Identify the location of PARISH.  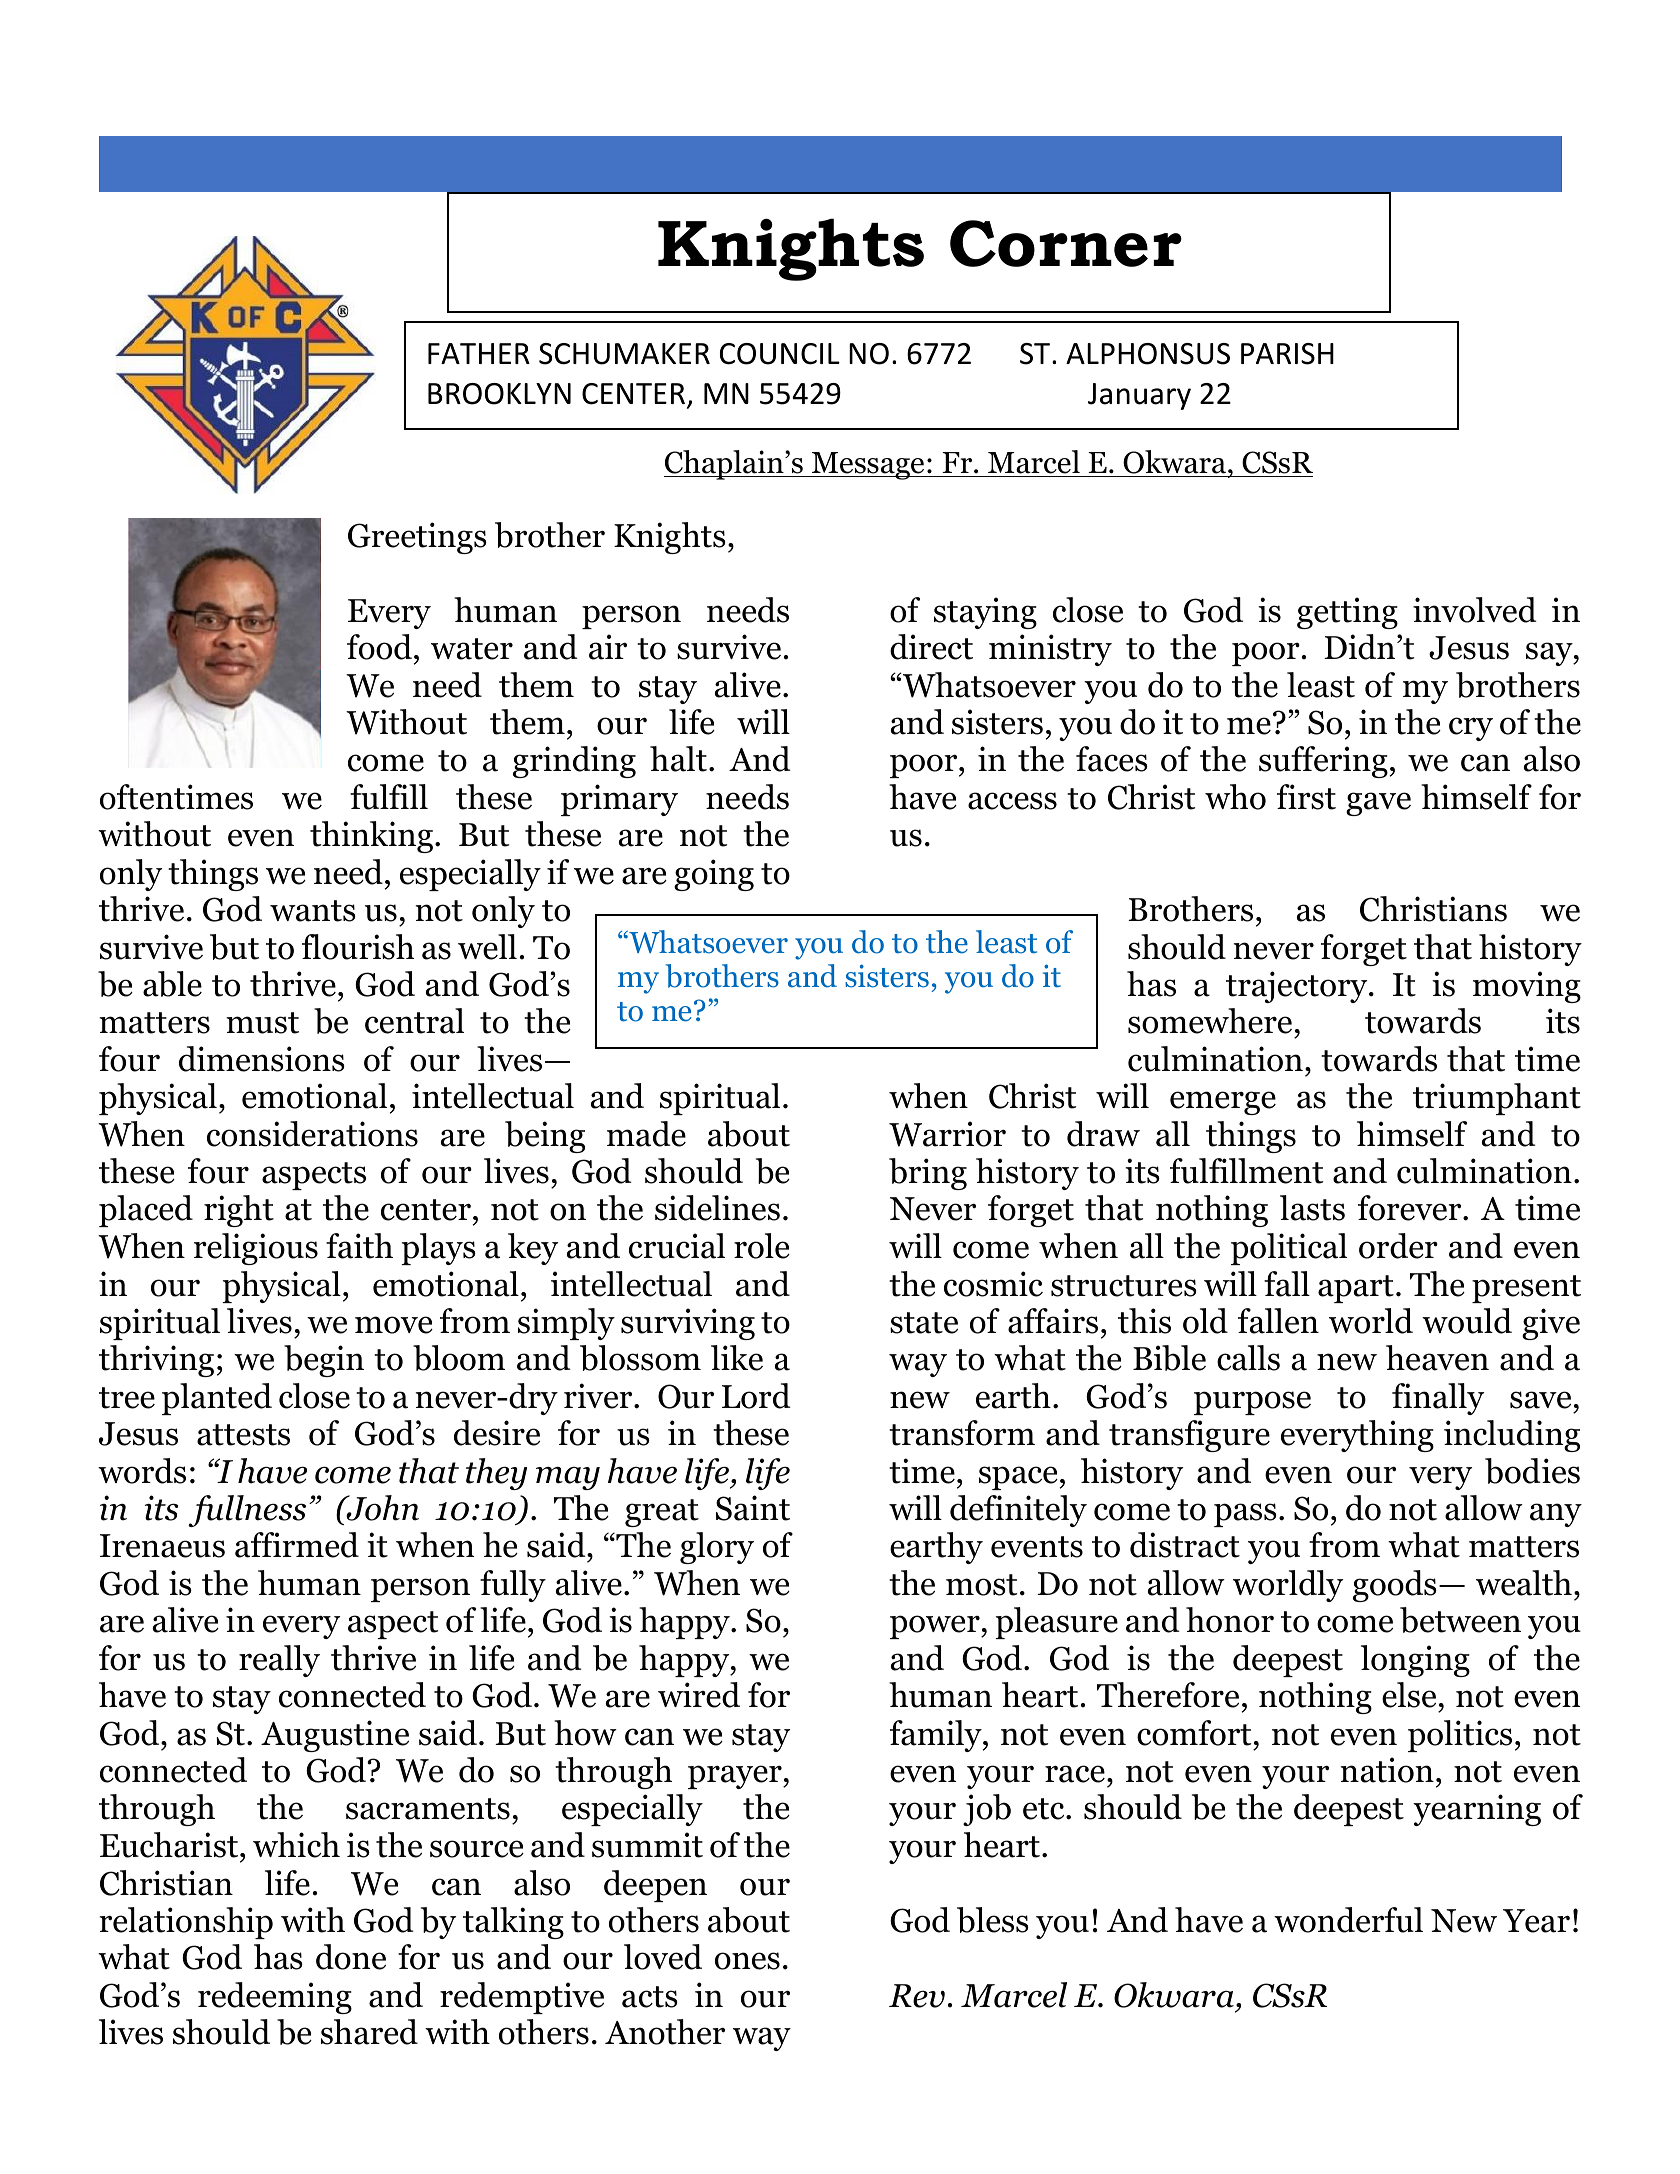
(1287, 354).
